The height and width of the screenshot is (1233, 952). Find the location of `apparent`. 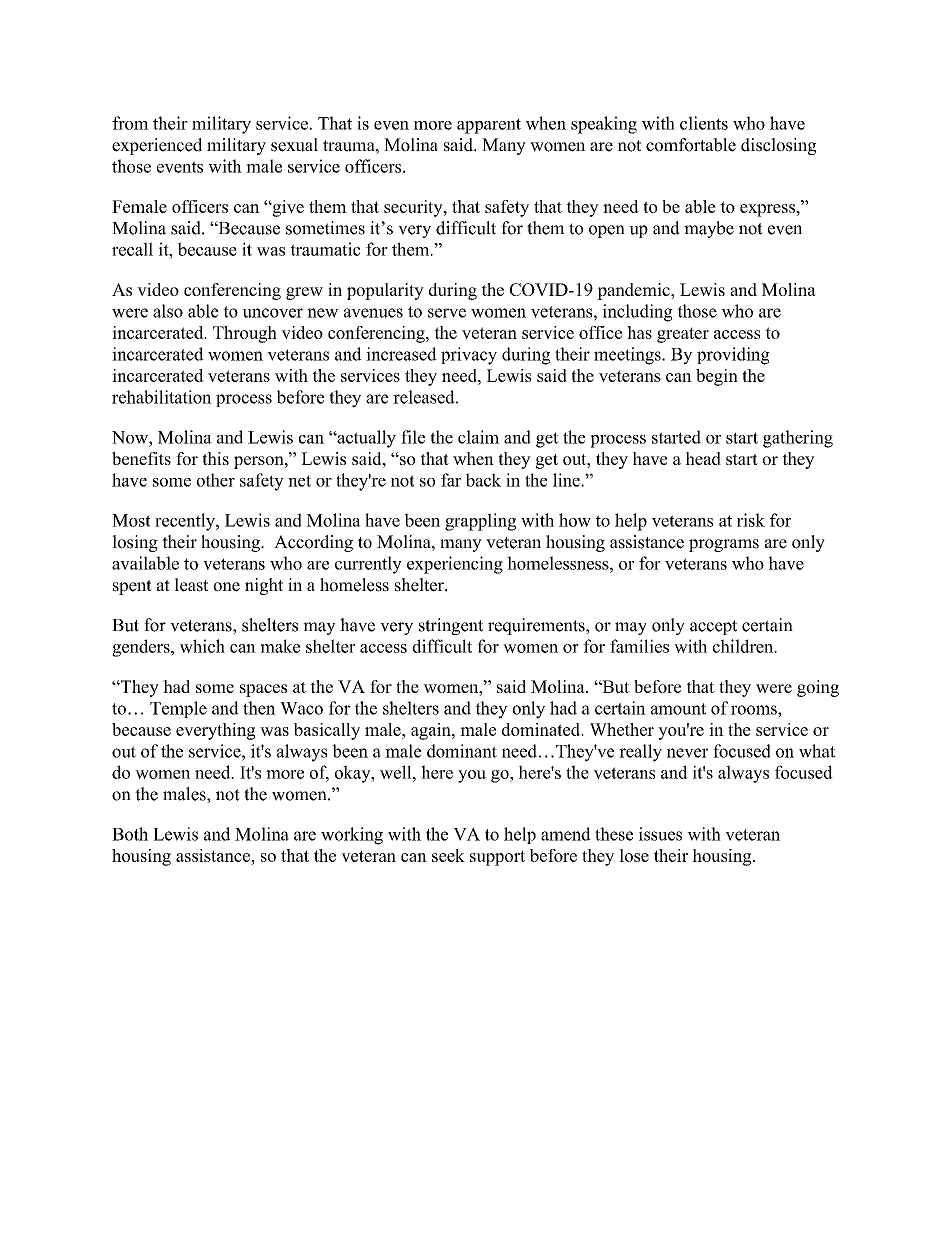

apparent is located at coordinates (489, 126).
